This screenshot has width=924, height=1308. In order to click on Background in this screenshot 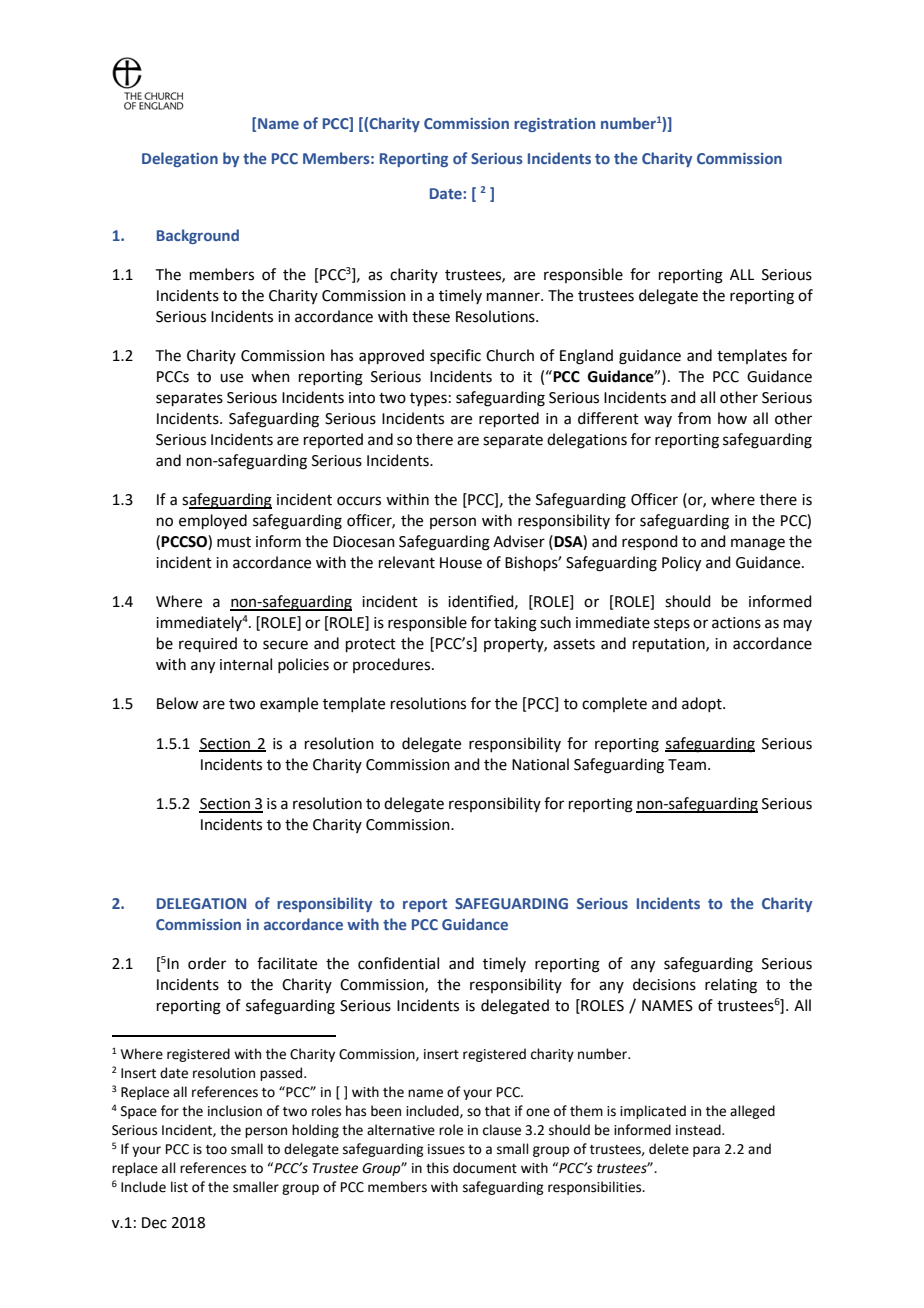, I will do `click(198, 236)`.
